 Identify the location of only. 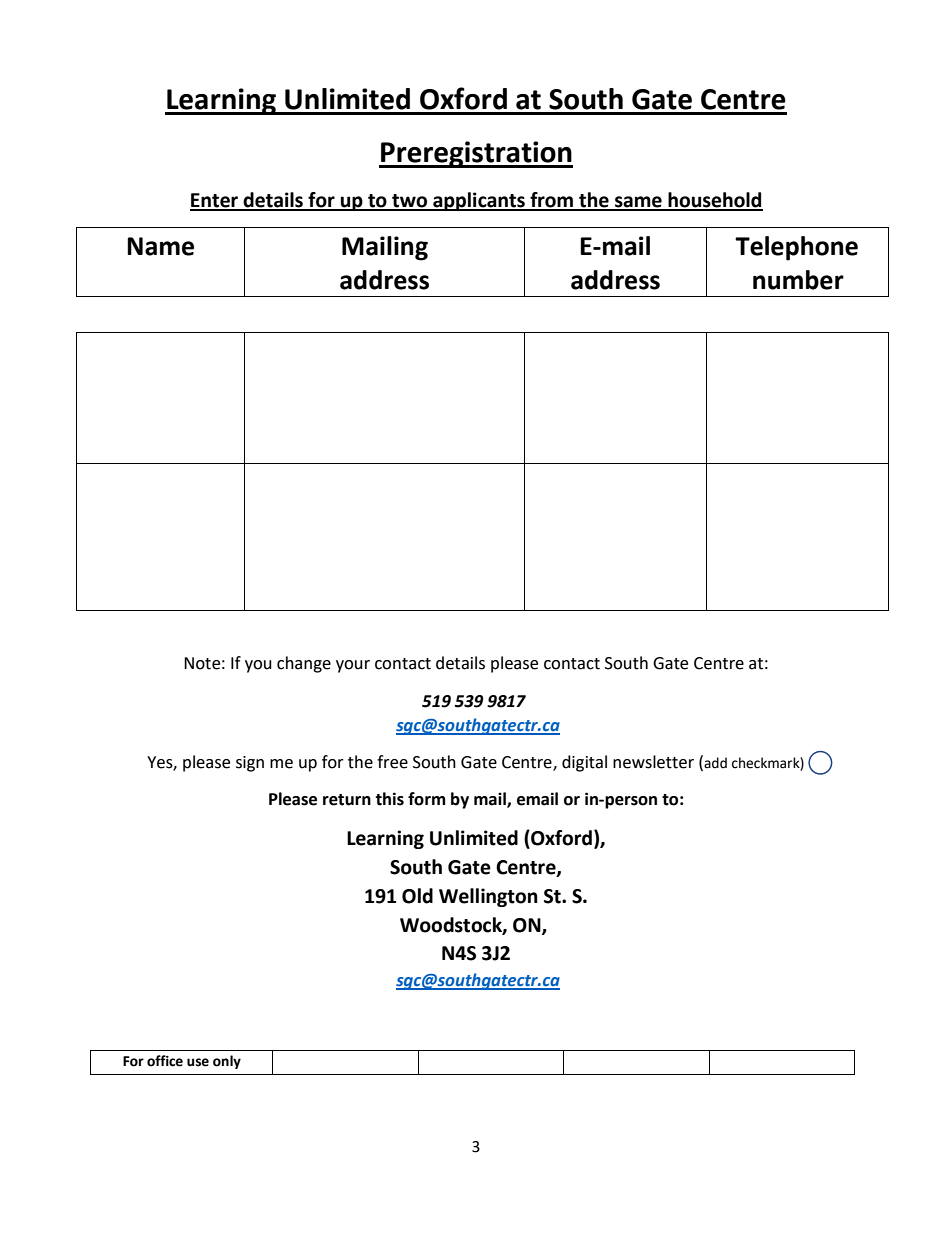
(227, 1062).
